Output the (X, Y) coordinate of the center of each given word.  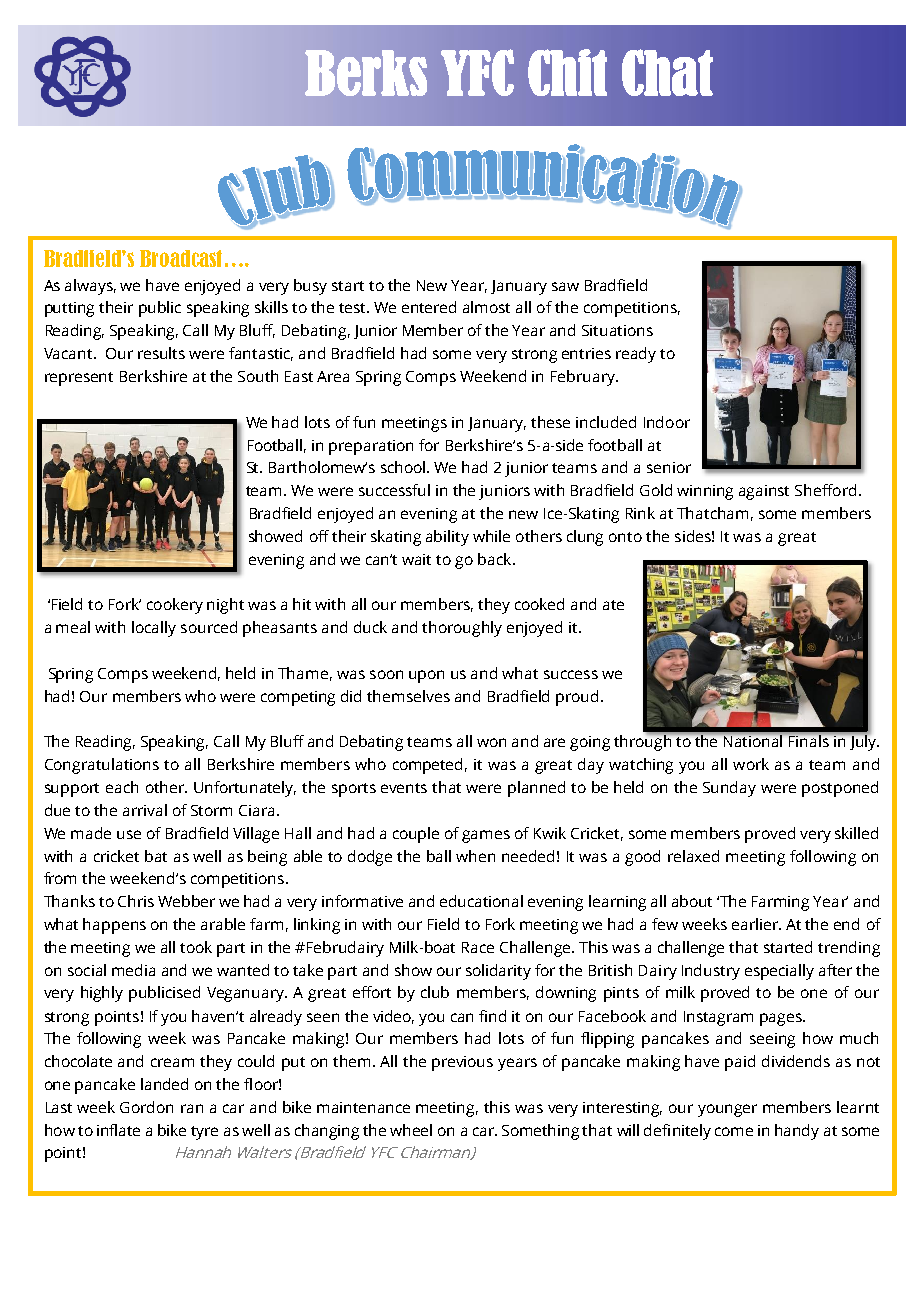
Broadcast (181, 258)
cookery (175, 606)
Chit (567, 72)
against (764, 492)
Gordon (146, 1107)
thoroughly (462, 629)
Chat (667, 72)
